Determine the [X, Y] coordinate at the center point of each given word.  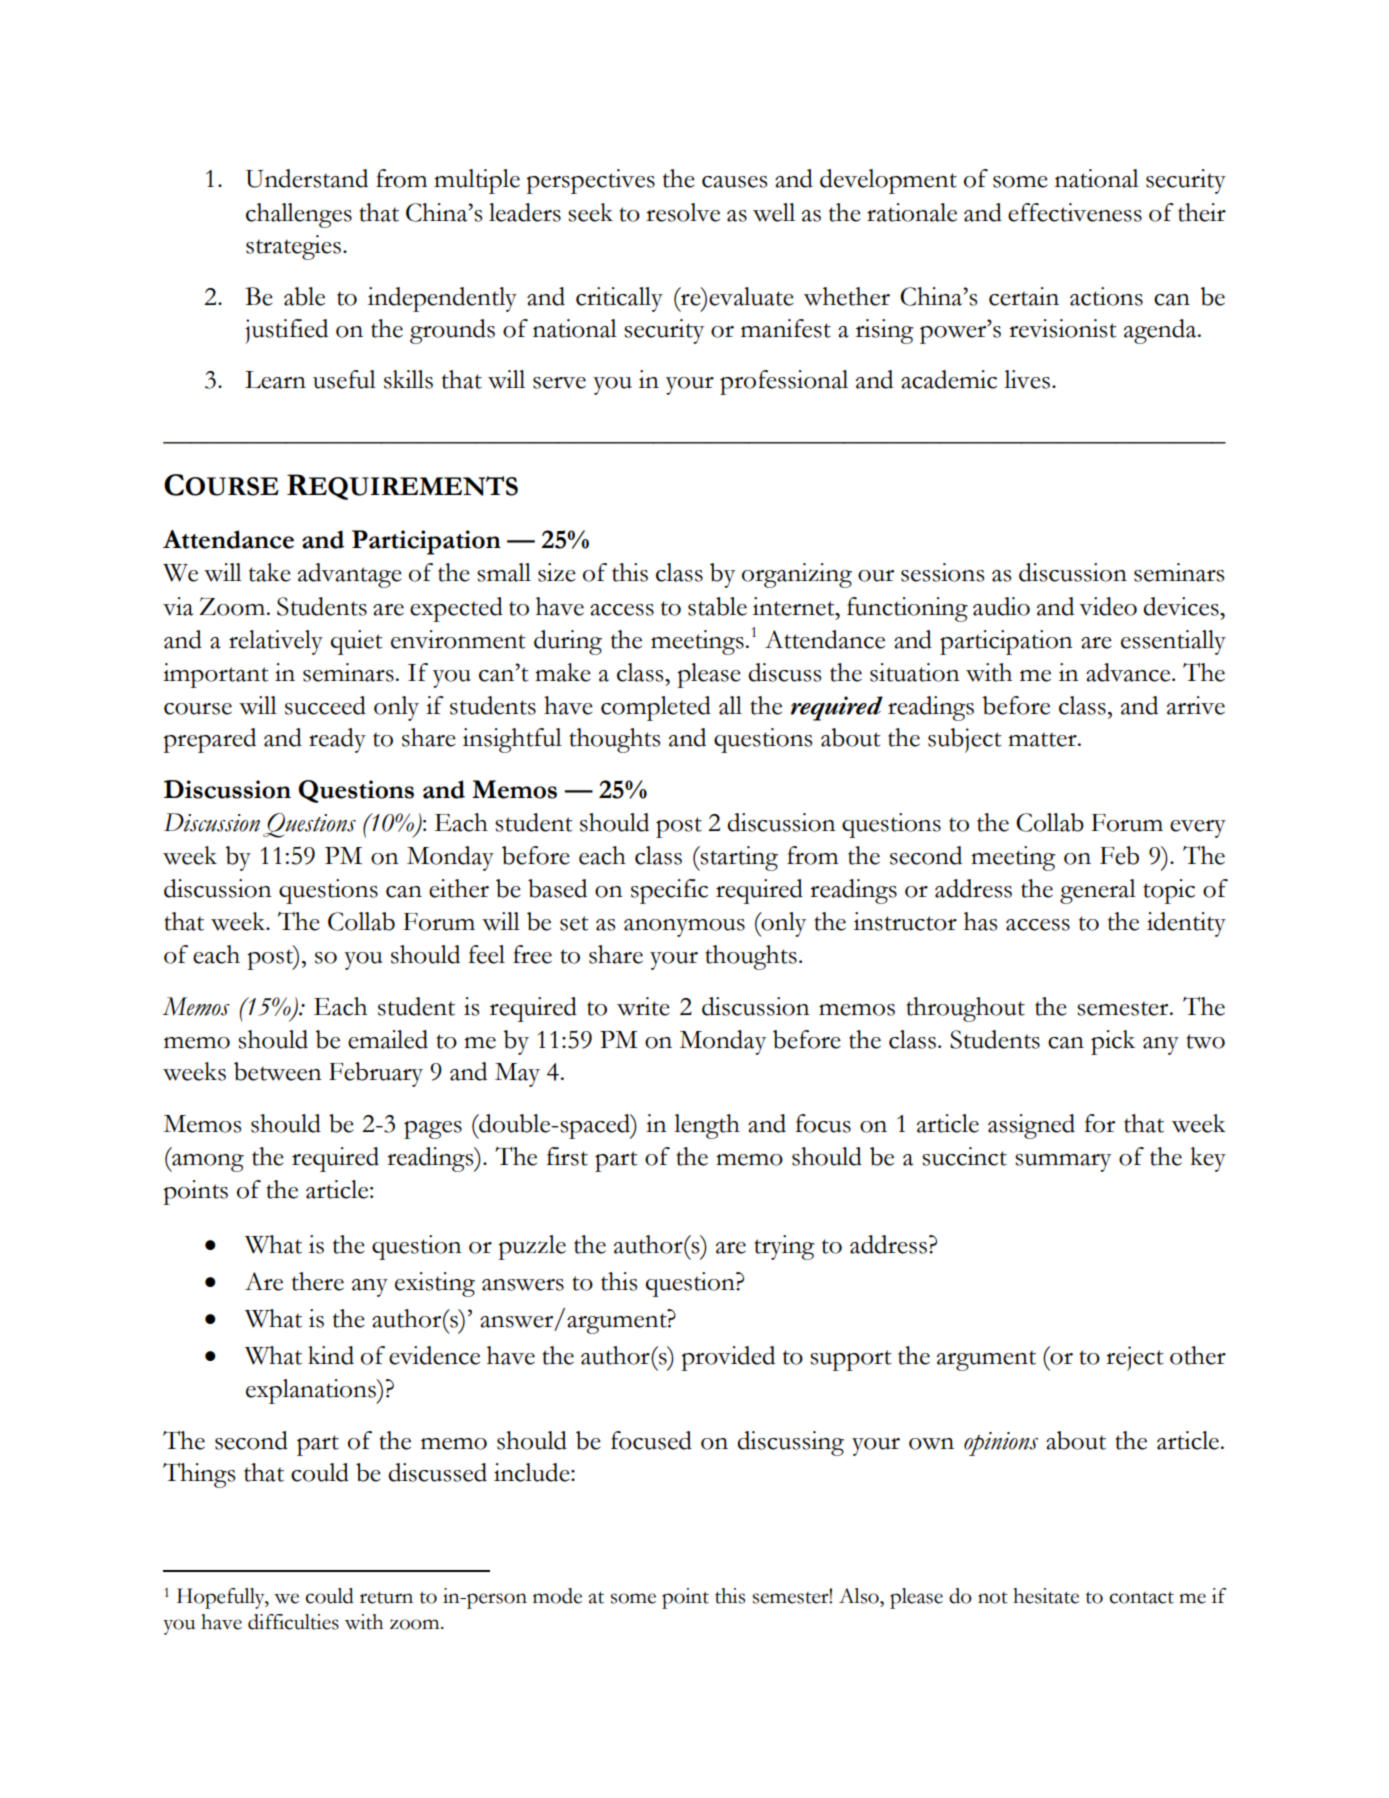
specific [669, 891]
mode [557, 1596]
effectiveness [1075, 212]
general [1098, 891]
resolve [683, 212]
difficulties [293, 1622]
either [459, 888]
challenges [299, 215]
